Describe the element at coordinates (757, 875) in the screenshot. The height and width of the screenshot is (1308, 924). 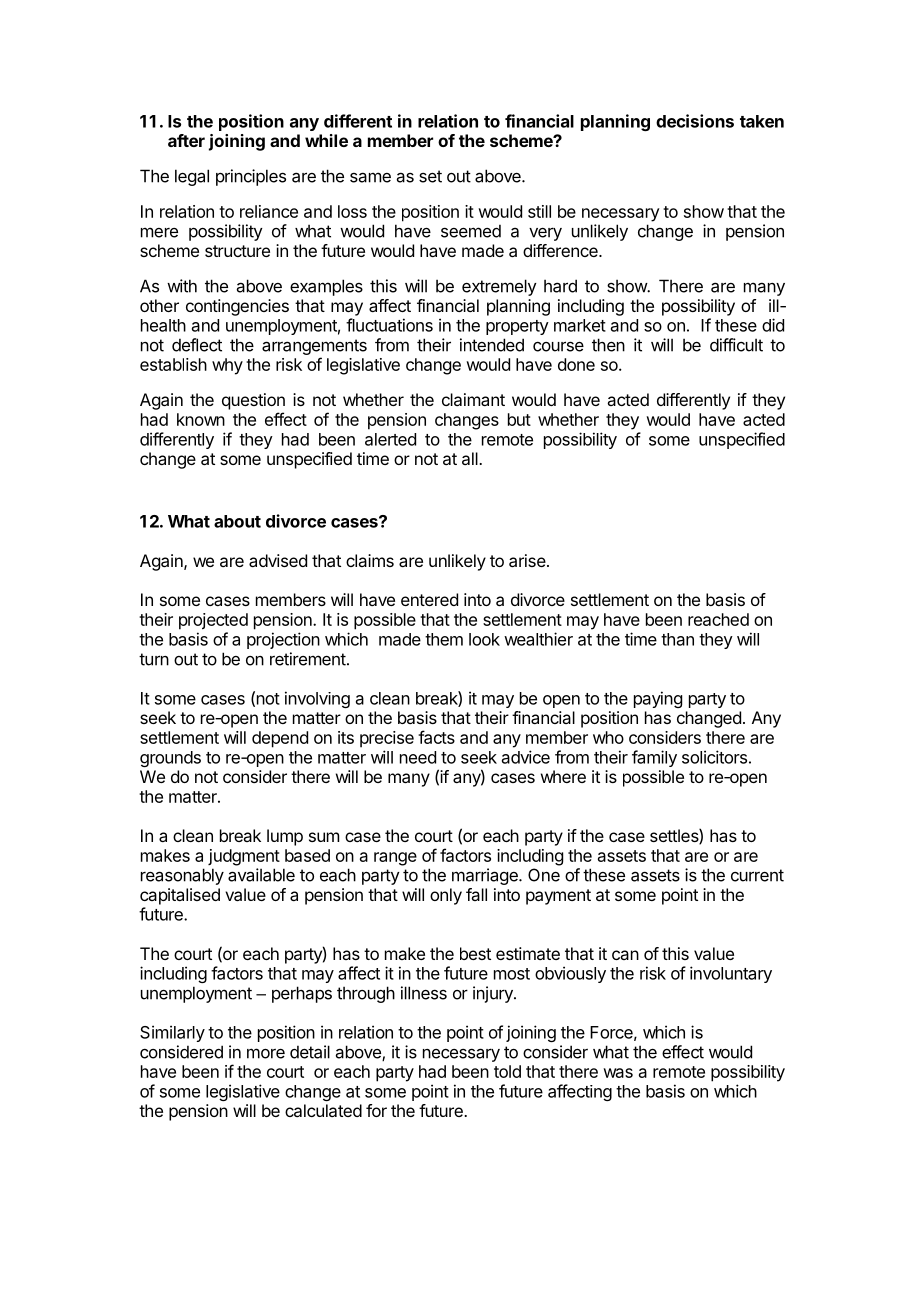
I see `current` at that location.
